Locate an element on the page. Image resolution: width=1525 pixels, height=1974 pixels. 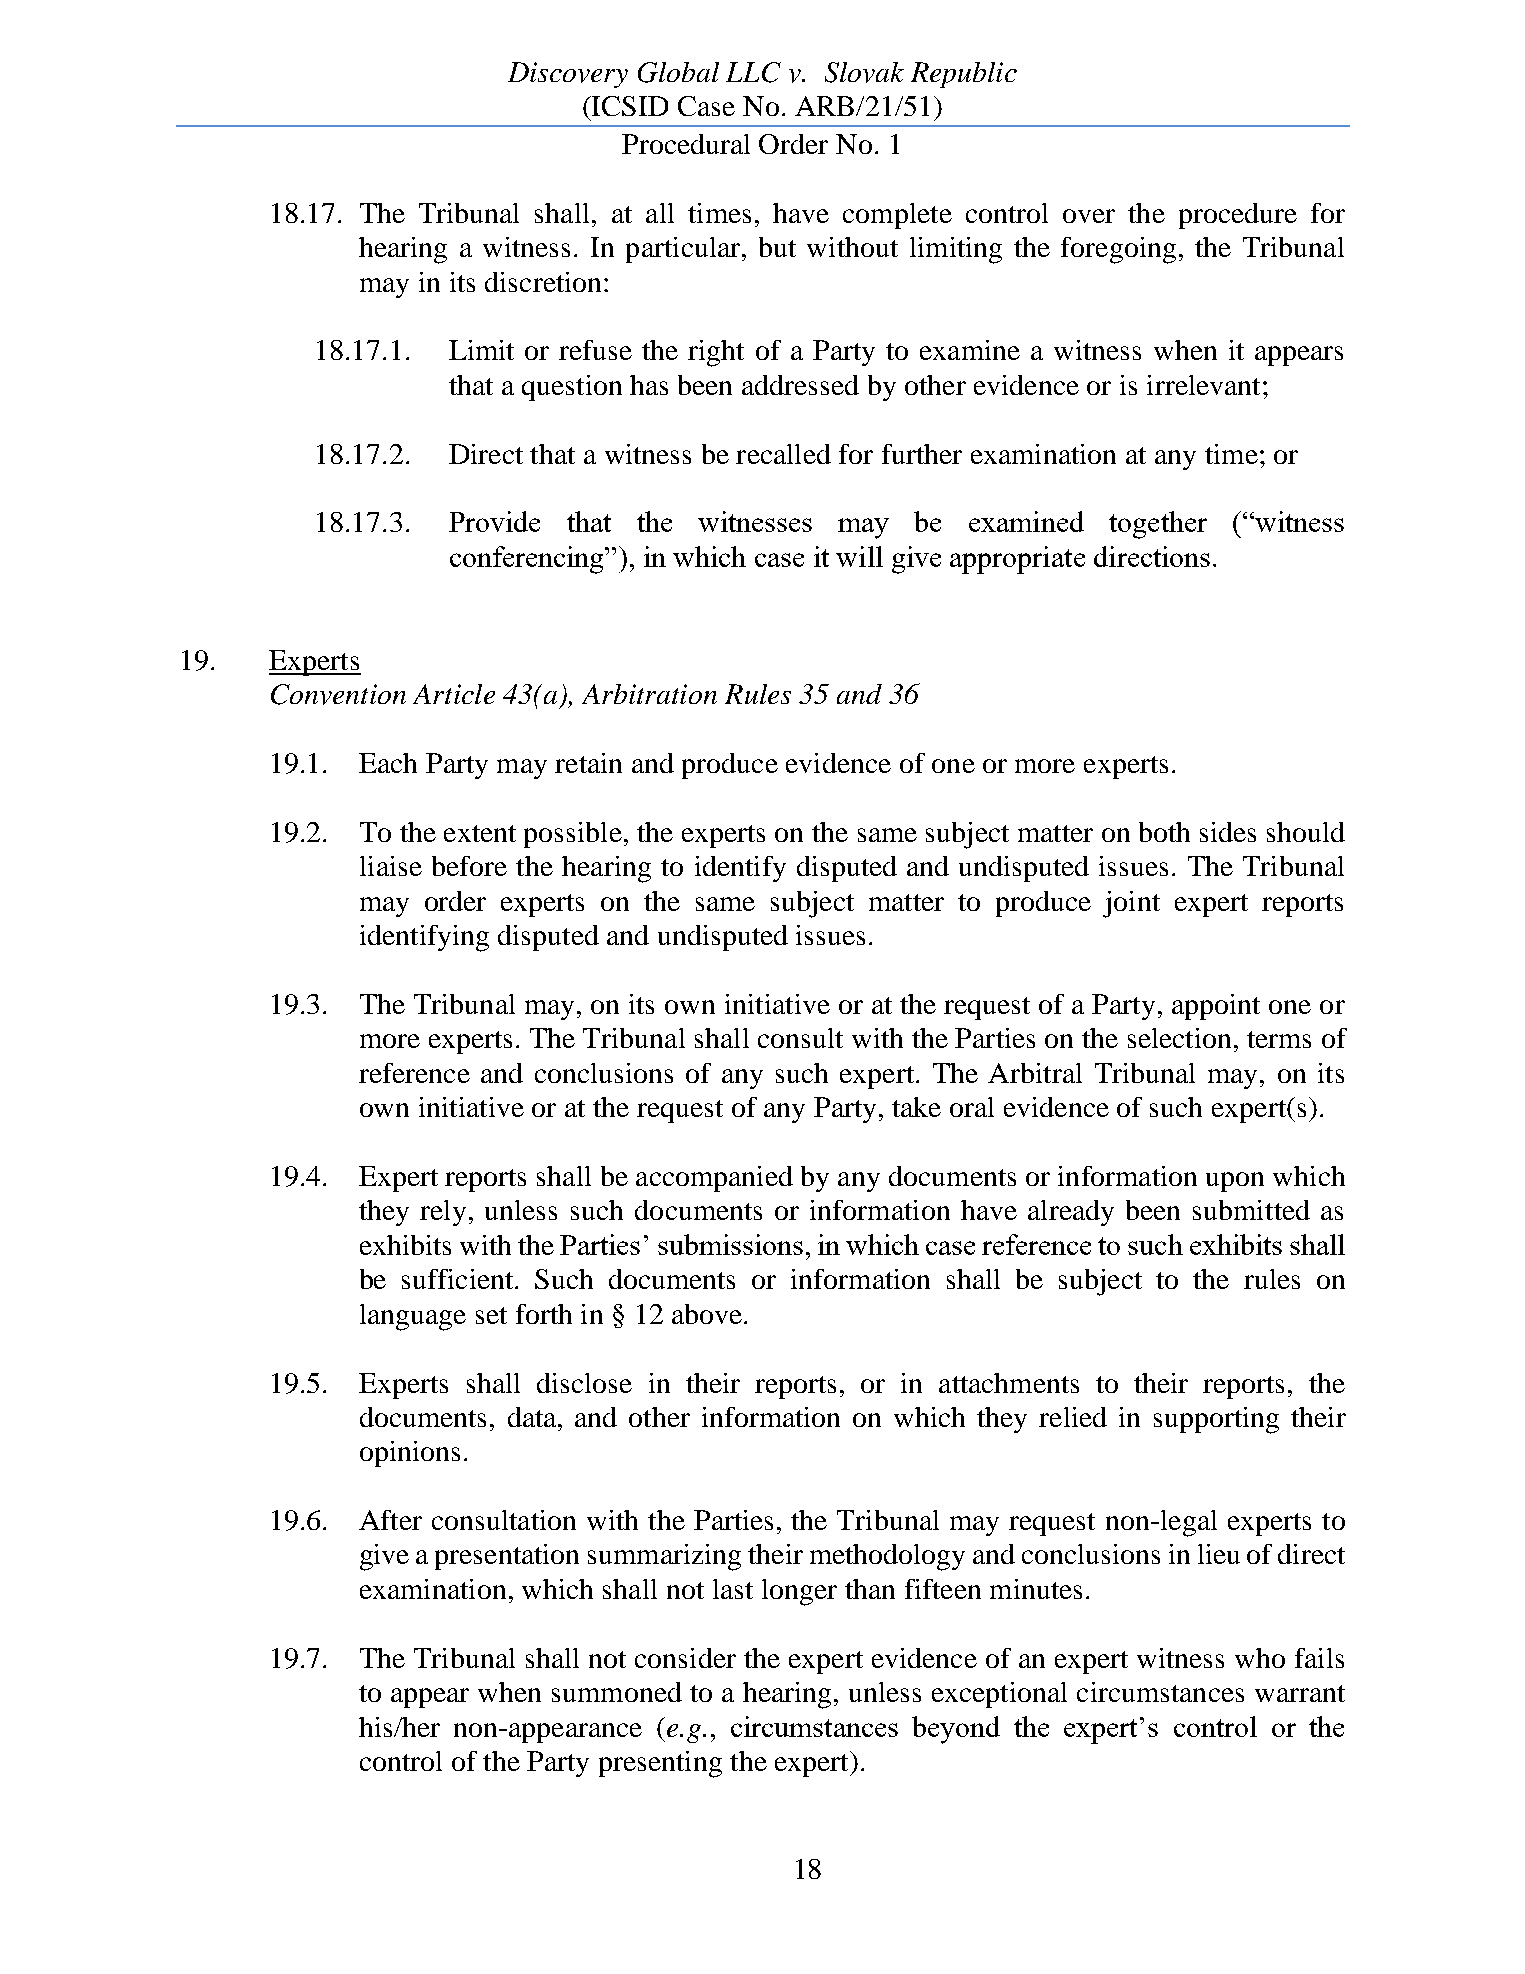
Slovak is located at coordinates (864, 72).
